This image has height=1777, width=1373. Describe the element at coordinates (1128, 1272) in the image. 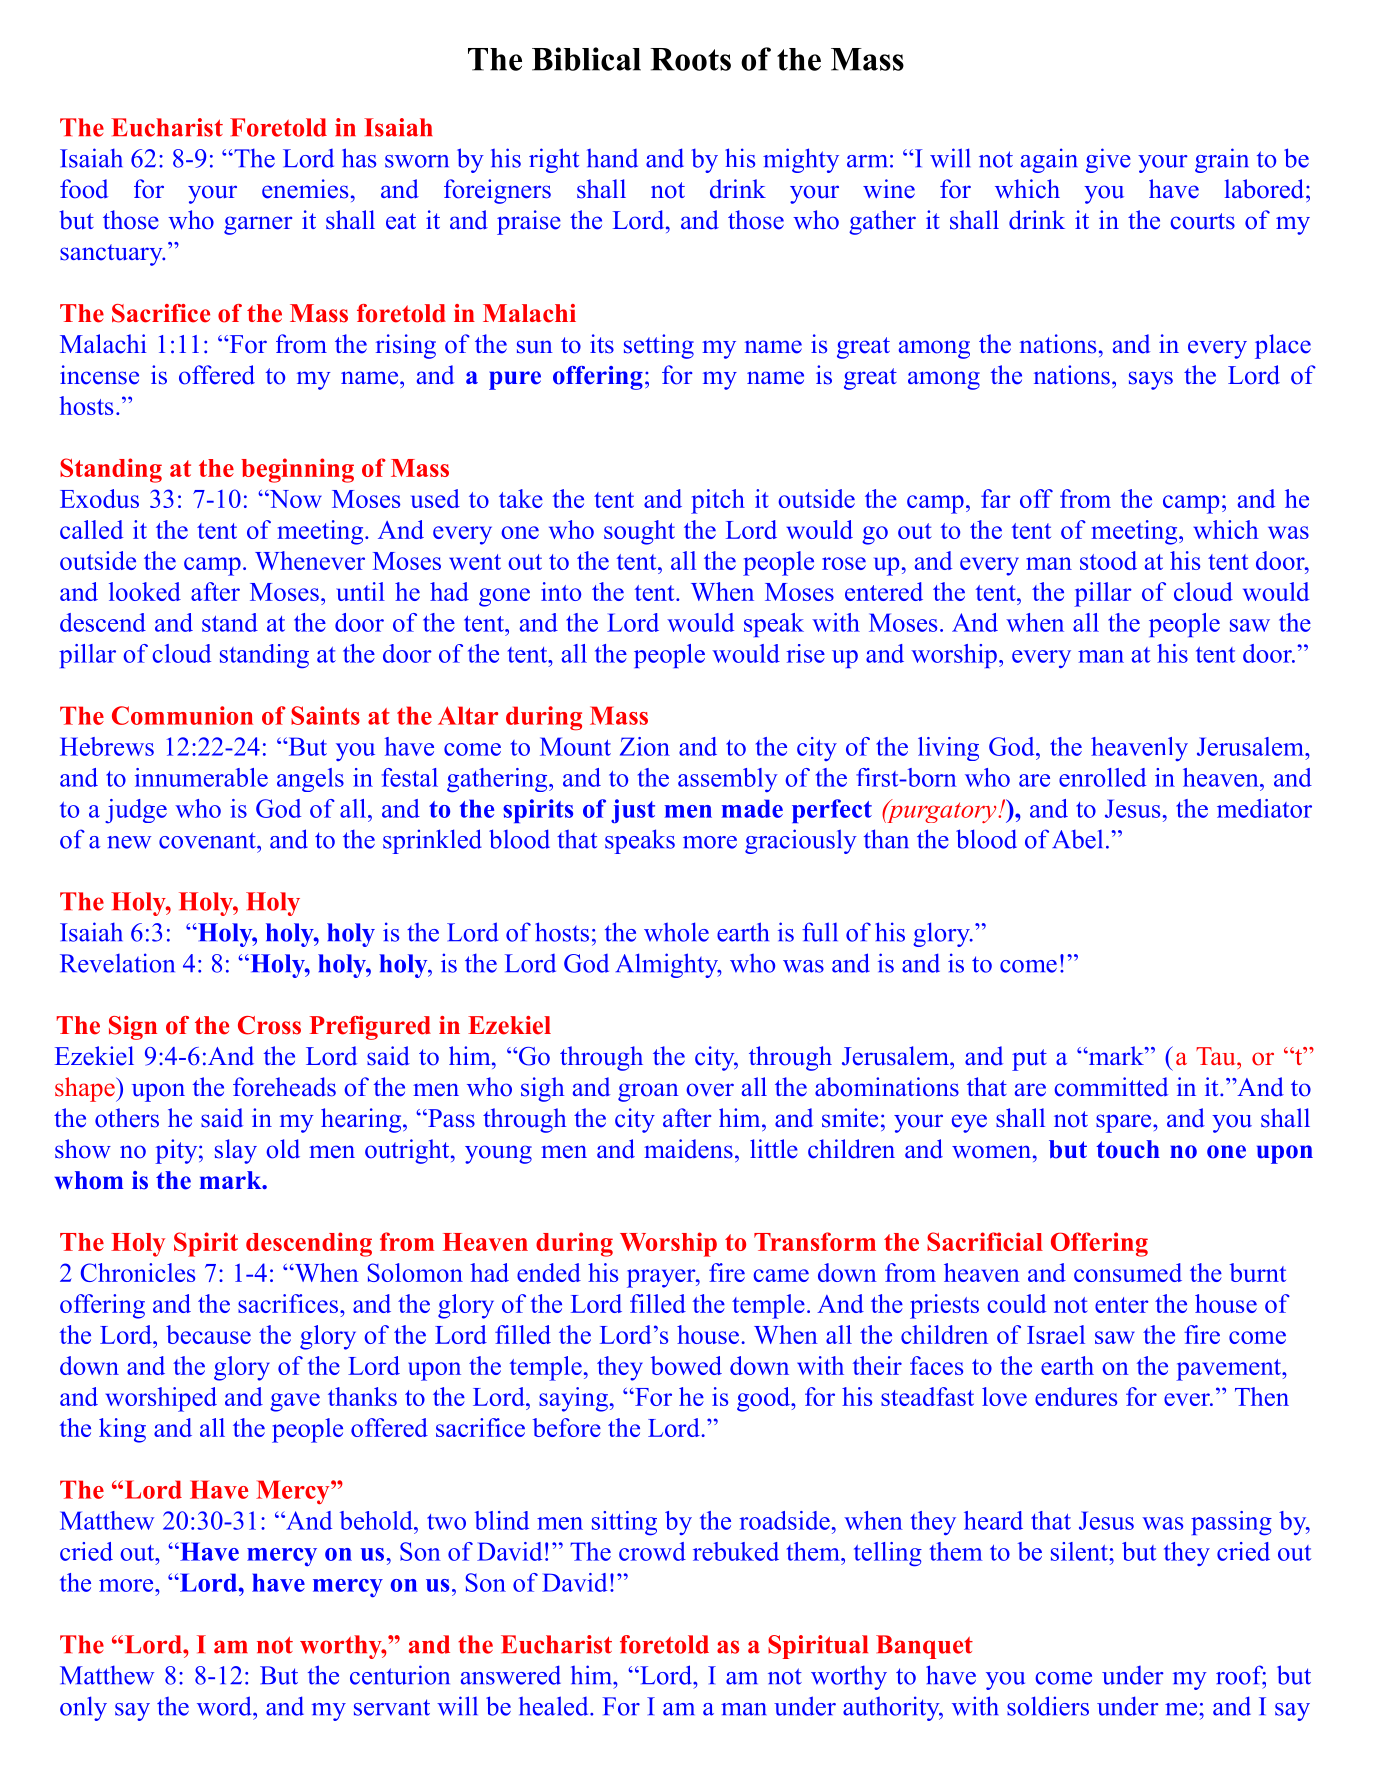

I see `consumed` at that location.
